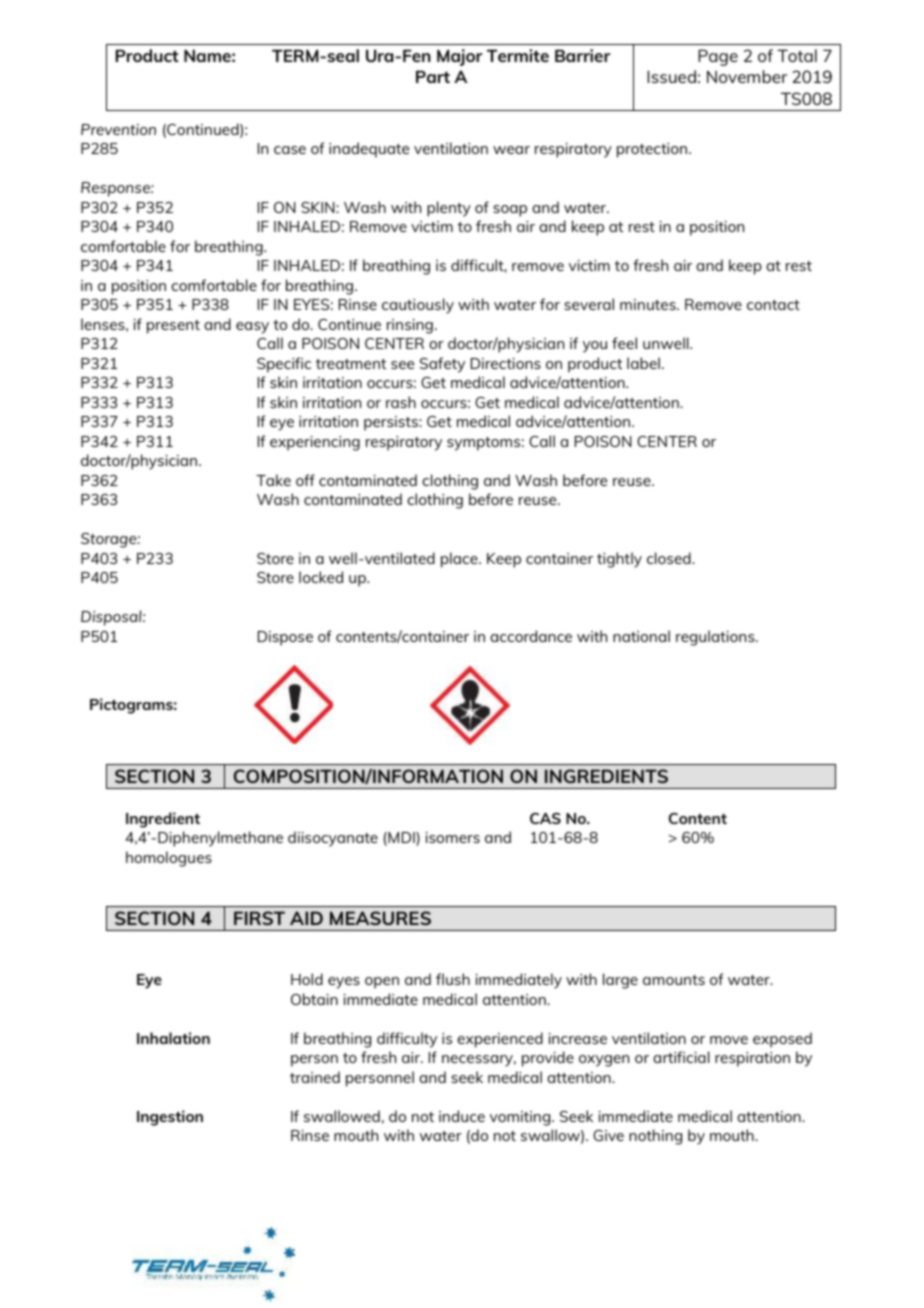 Image resolution: width=924 pixels, height=1308 pixels. I want to click on November, so click(747, 76).
